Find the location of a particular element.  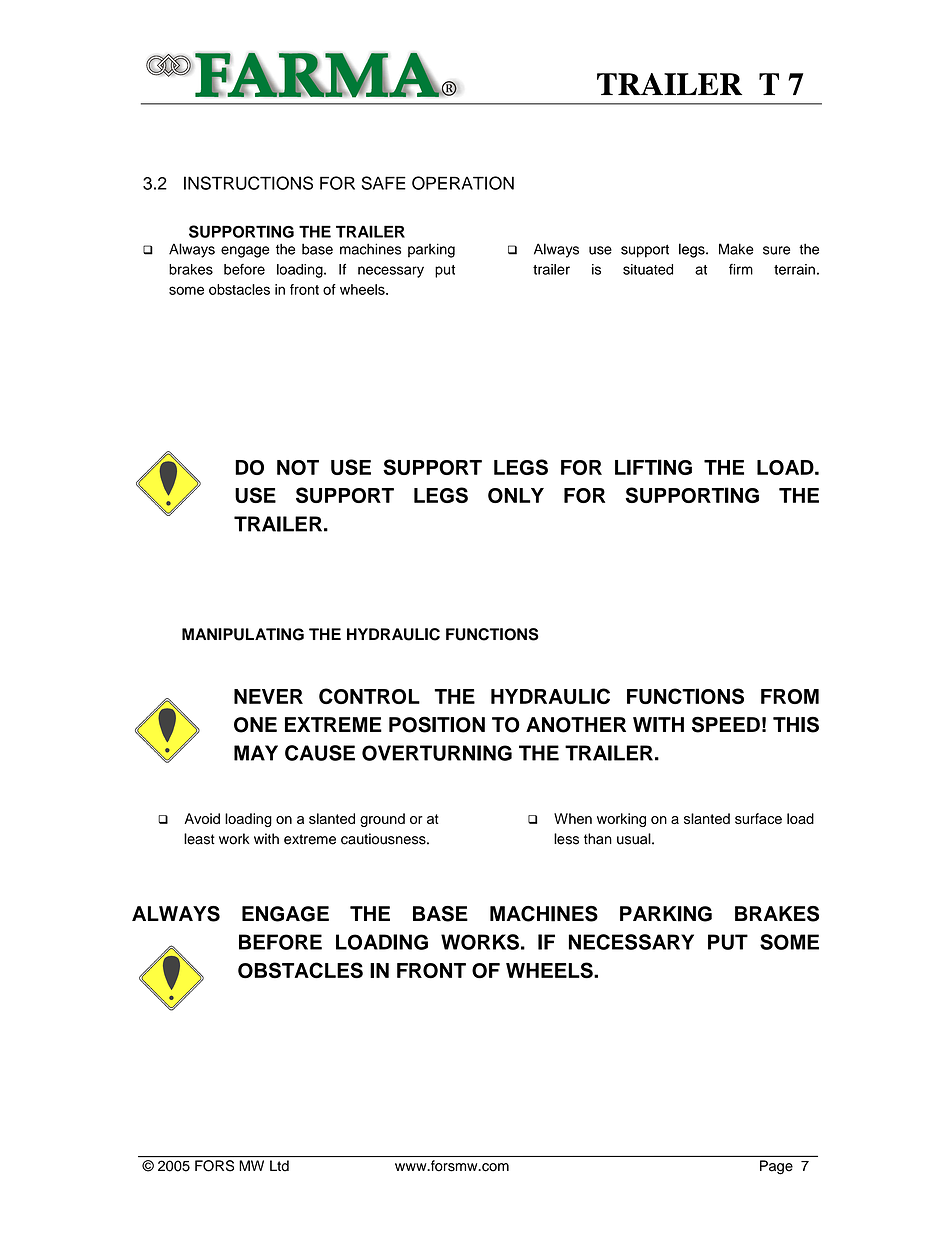

ONLY is located at coordinates (516, 495).
